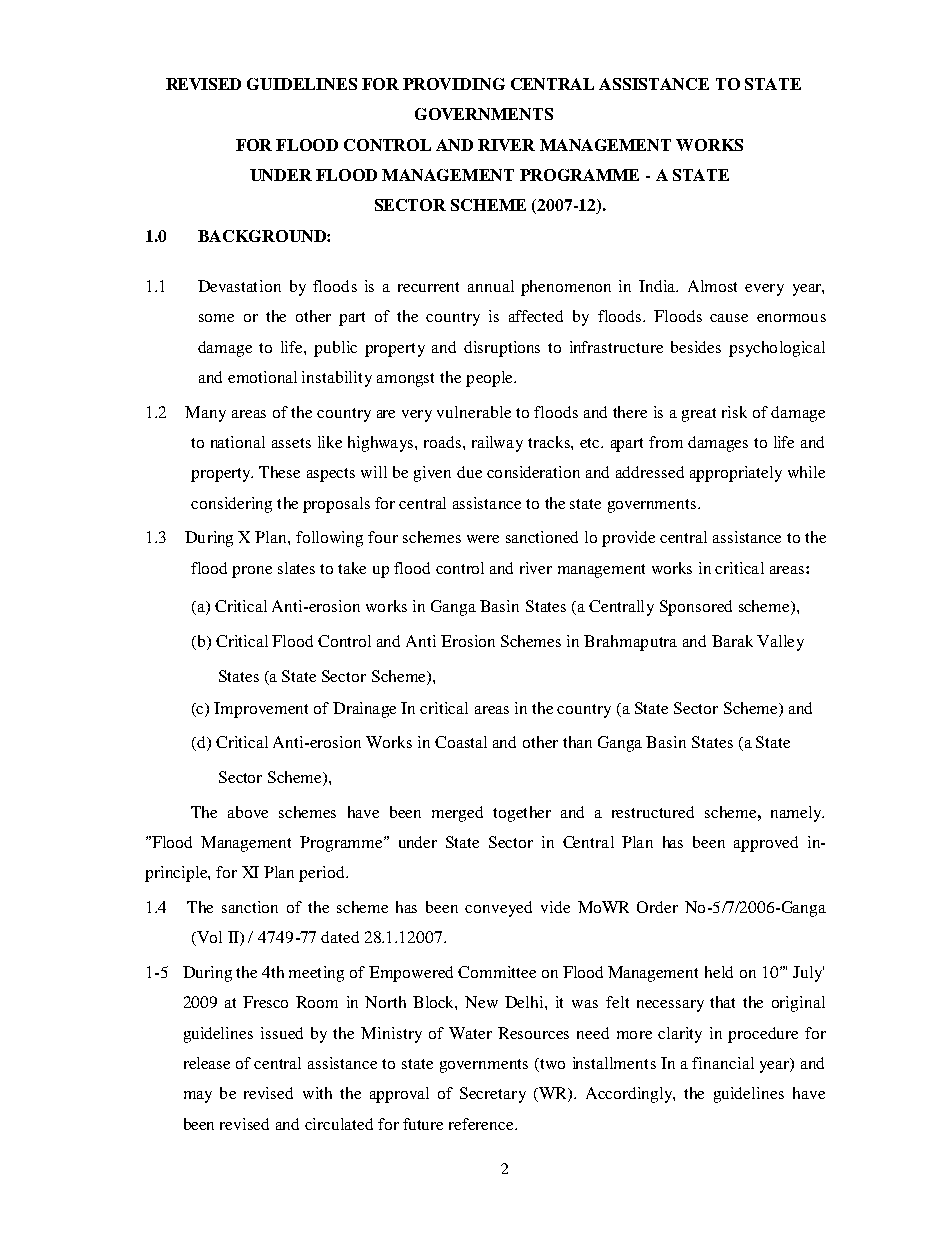 The image size is (952, 1233). Describe the element at coordinates (797, 814) in the image. I see `namely` at that location.
